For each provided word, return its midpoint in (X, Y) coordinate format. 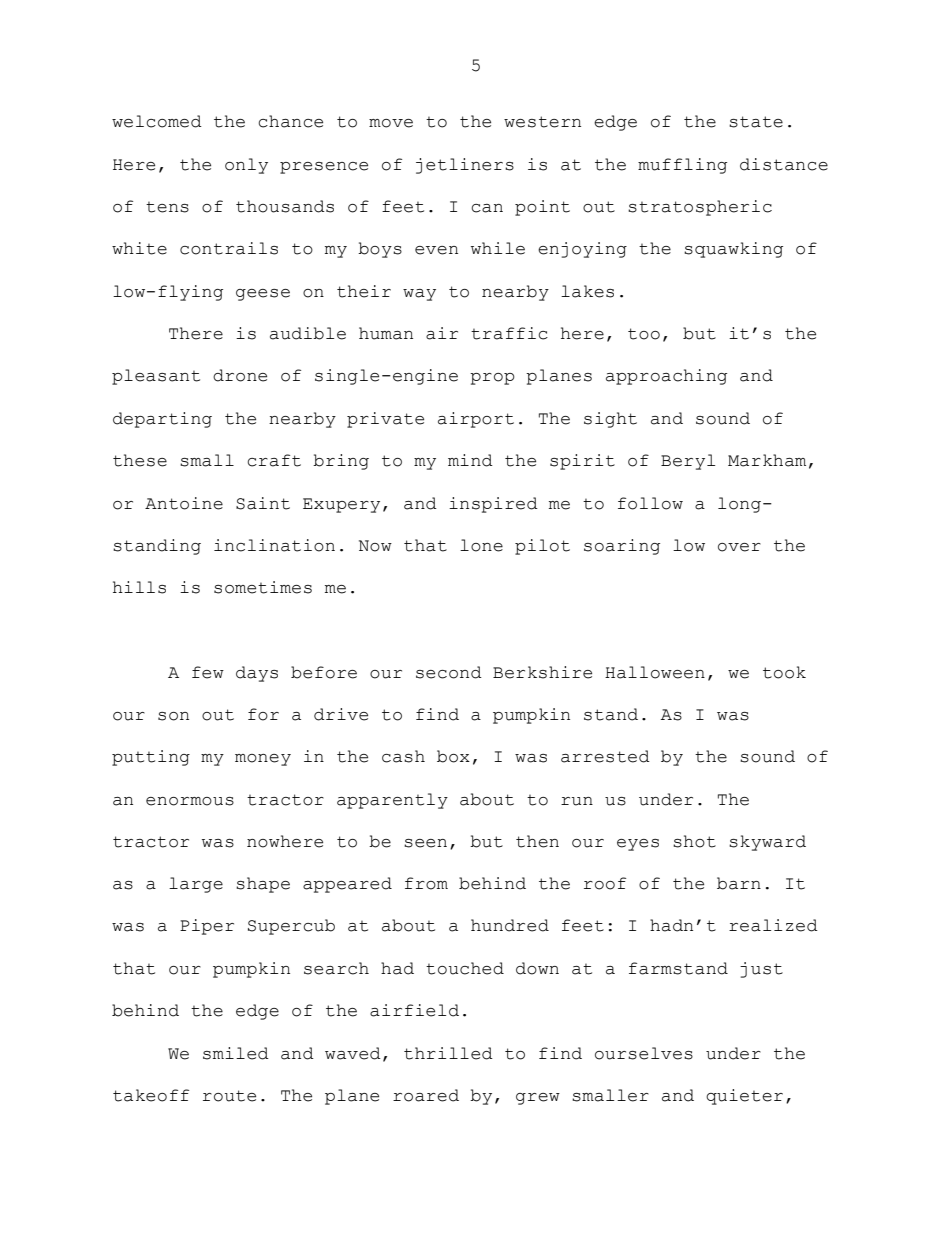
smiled (236, 1053)
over (739, 547)
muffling (682, 166)
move (391, 123)
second (449, 672)
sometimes (263, 587)
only (246, 166)
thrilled (448, 1053)
